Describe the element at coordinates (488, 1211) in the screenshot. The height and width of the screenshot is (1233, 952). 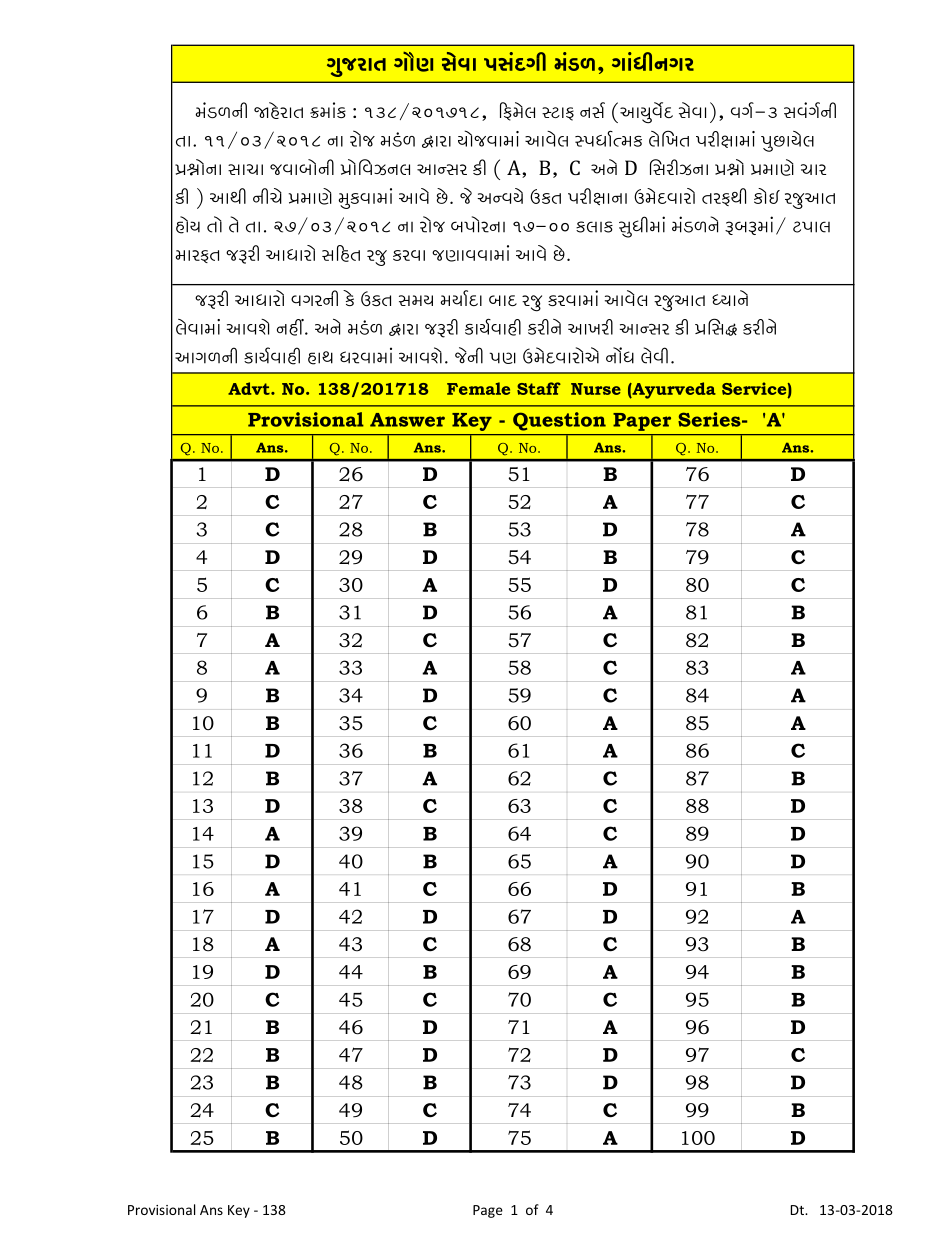
I see `Page` at that location.
